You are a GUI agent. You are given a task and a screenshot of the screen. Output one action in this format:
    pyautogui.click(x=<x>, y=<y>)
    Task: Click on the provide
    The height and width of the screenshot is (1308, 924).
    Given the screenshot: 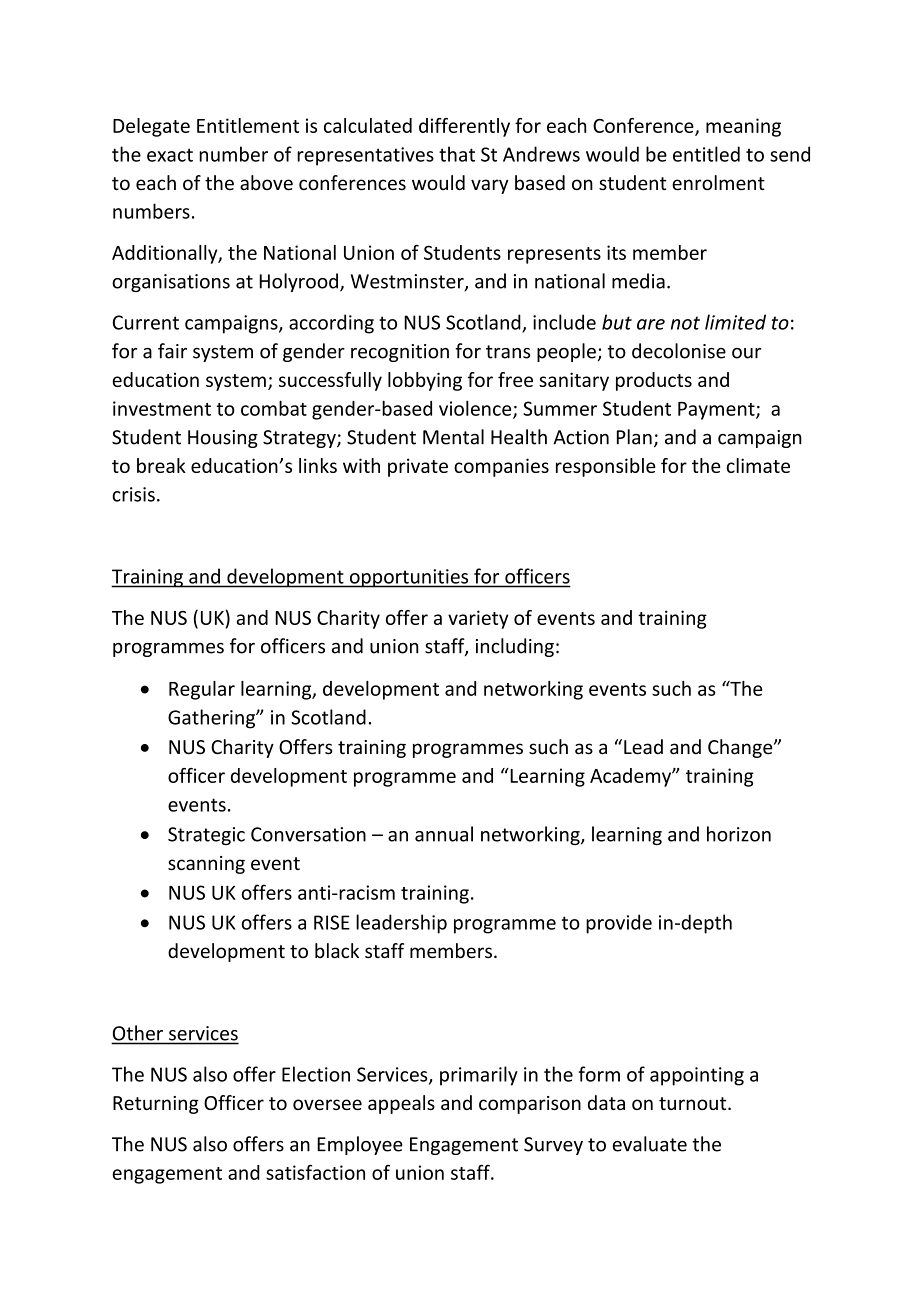 What is the action you would take?
    pyautogui.click(x=619, y=924)
